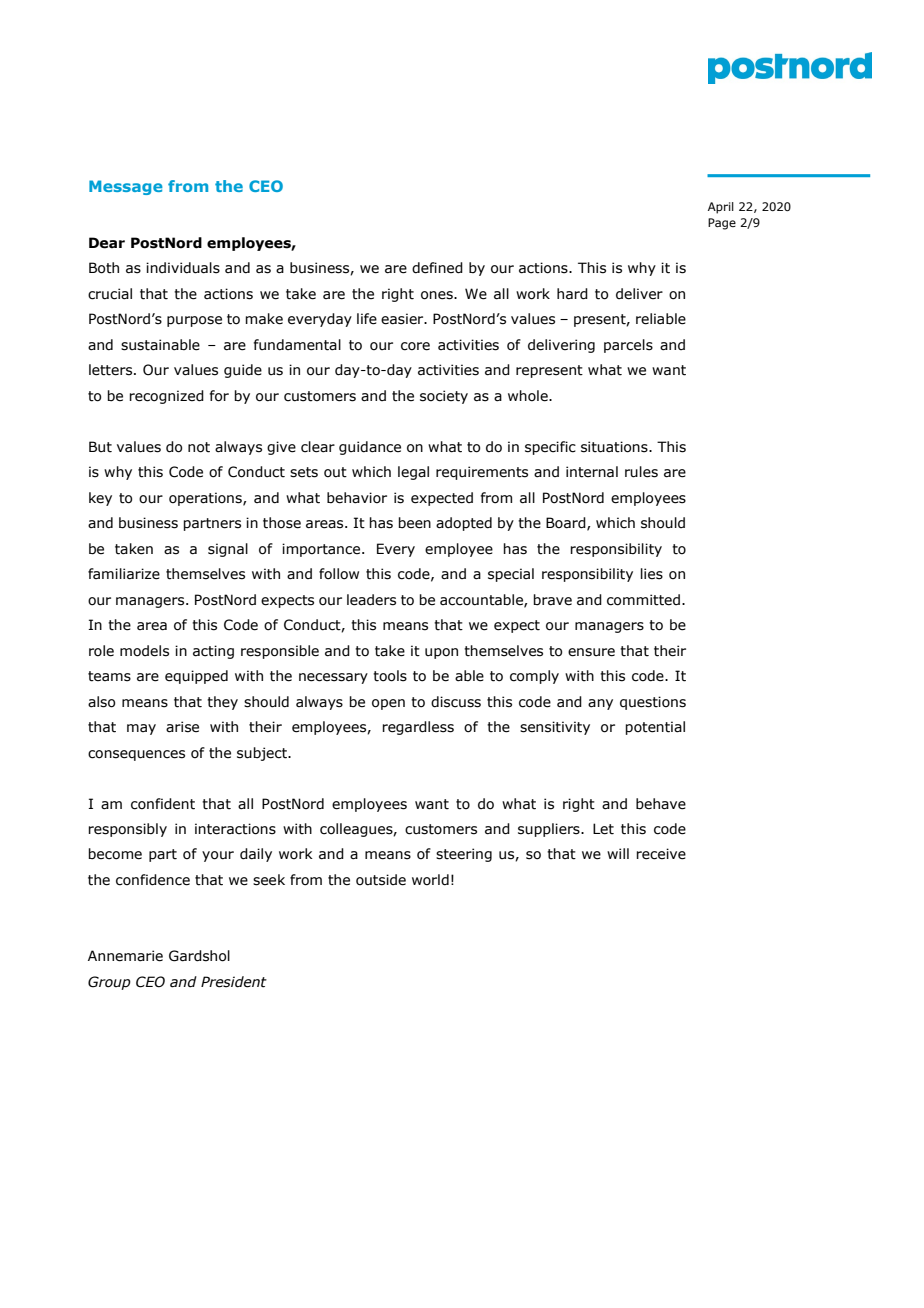 This screenshot has width=924, height=1308. Describe the element at coordinates (144, 651) in the screenshot. I see `models` at that location.
